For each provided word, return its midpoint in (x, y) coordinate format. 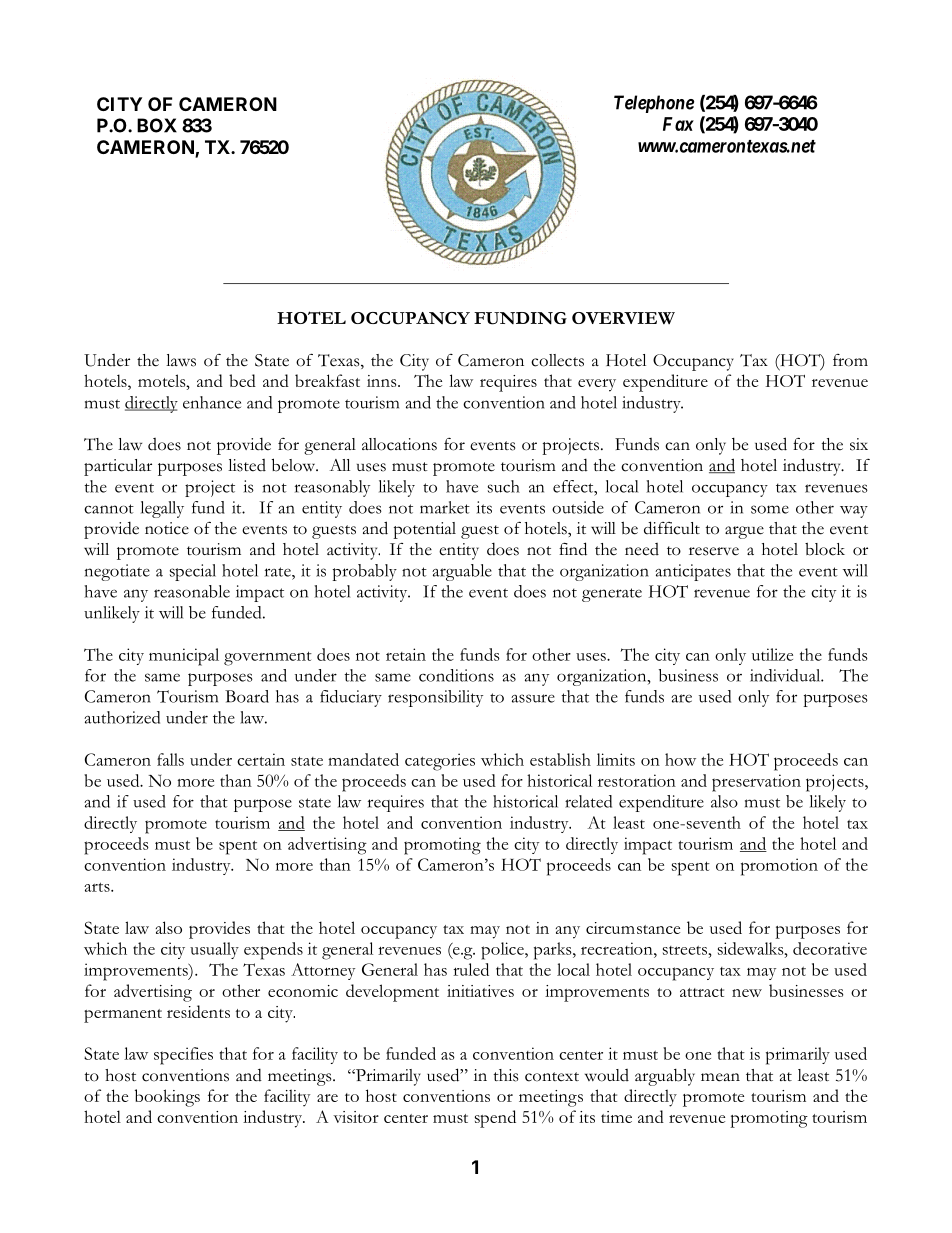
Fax (678, 124)
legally (162, 509)
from (850, 360)
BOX (157, 125)
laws (181, 360)
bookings (167, 1098)
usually (214, 950)
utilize (772, 654)
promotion (779, 867)
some (770, 509)
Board (247, 696)
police (503, 951)
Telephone (654, 104)
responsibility (435, 698)
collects (557, 360)
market (445, 507)
